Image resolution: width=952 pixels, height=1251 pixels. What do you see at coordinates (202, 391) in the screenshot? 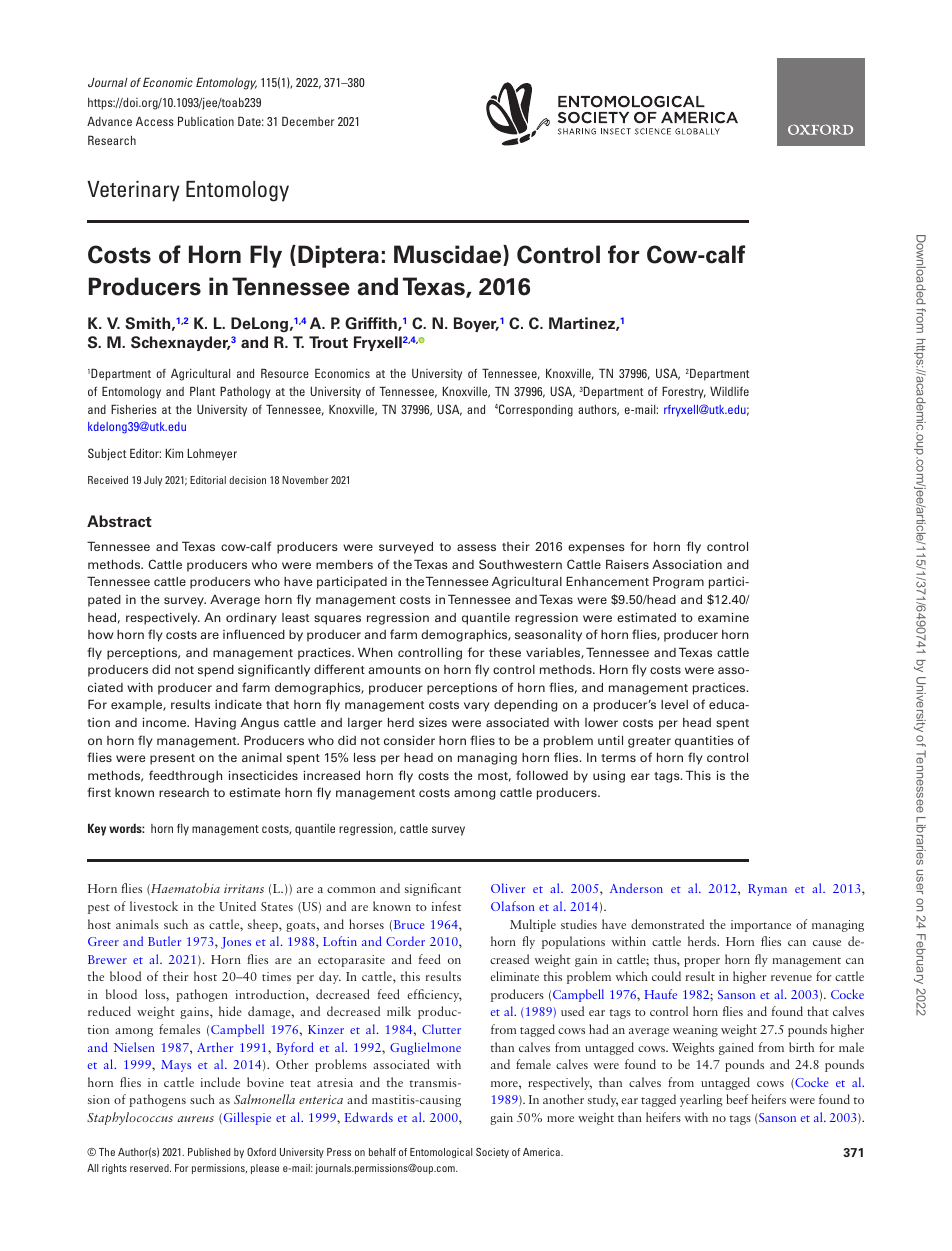
I see `Plant` at bounding box center [202, 391].
